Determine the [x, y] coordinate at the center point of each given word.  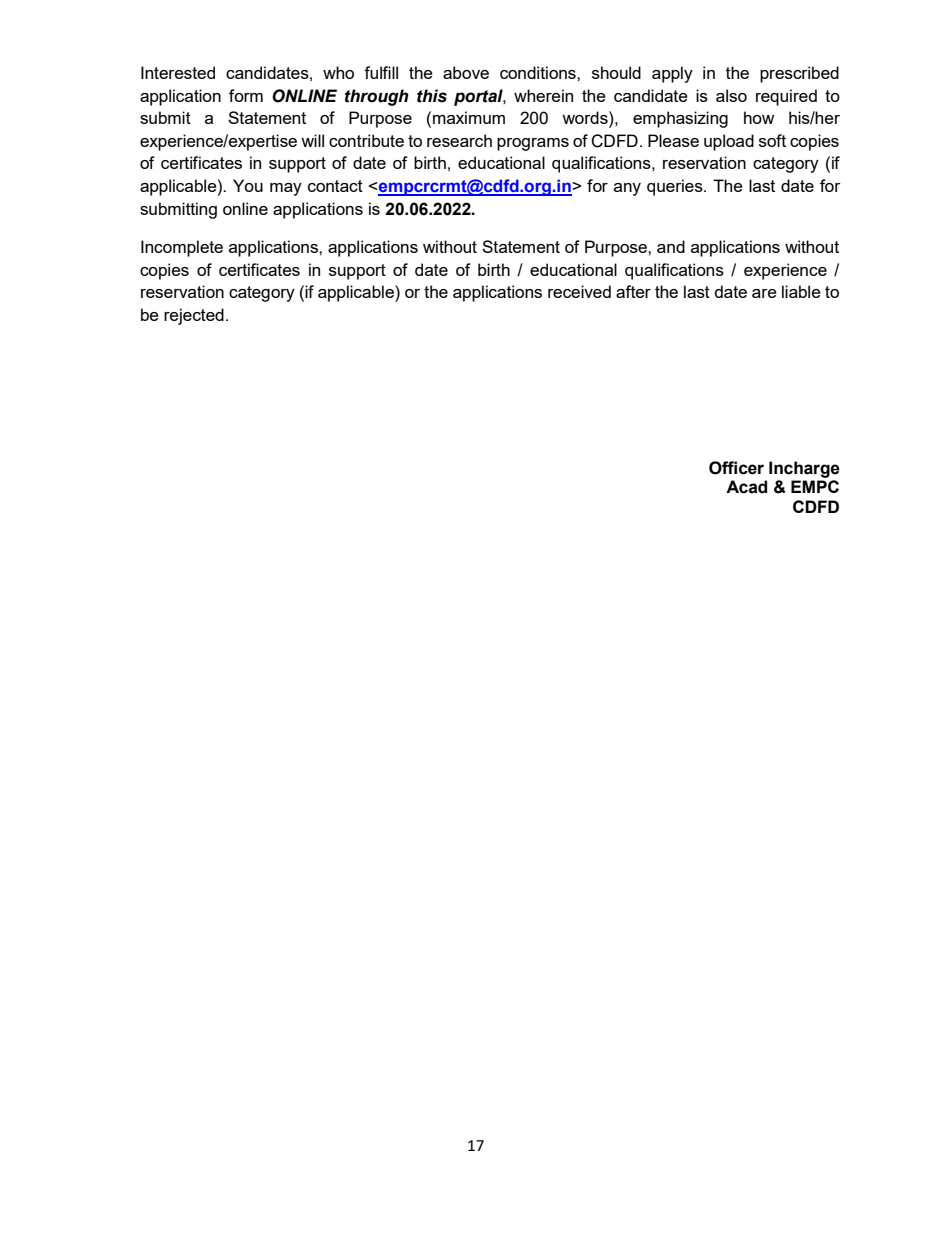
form [246, 95]
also [731, 95]
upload [729, 142]
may [286, 189]
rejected [194, 316]
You [248, 185]
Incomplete [182, 248]
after [633, 291]
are [764, 293]
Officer [736, 468]
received [579, 291]
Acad [746, 487]
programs [533, 144]
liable [801, 291]
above [466, 72]
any [627, 189]
